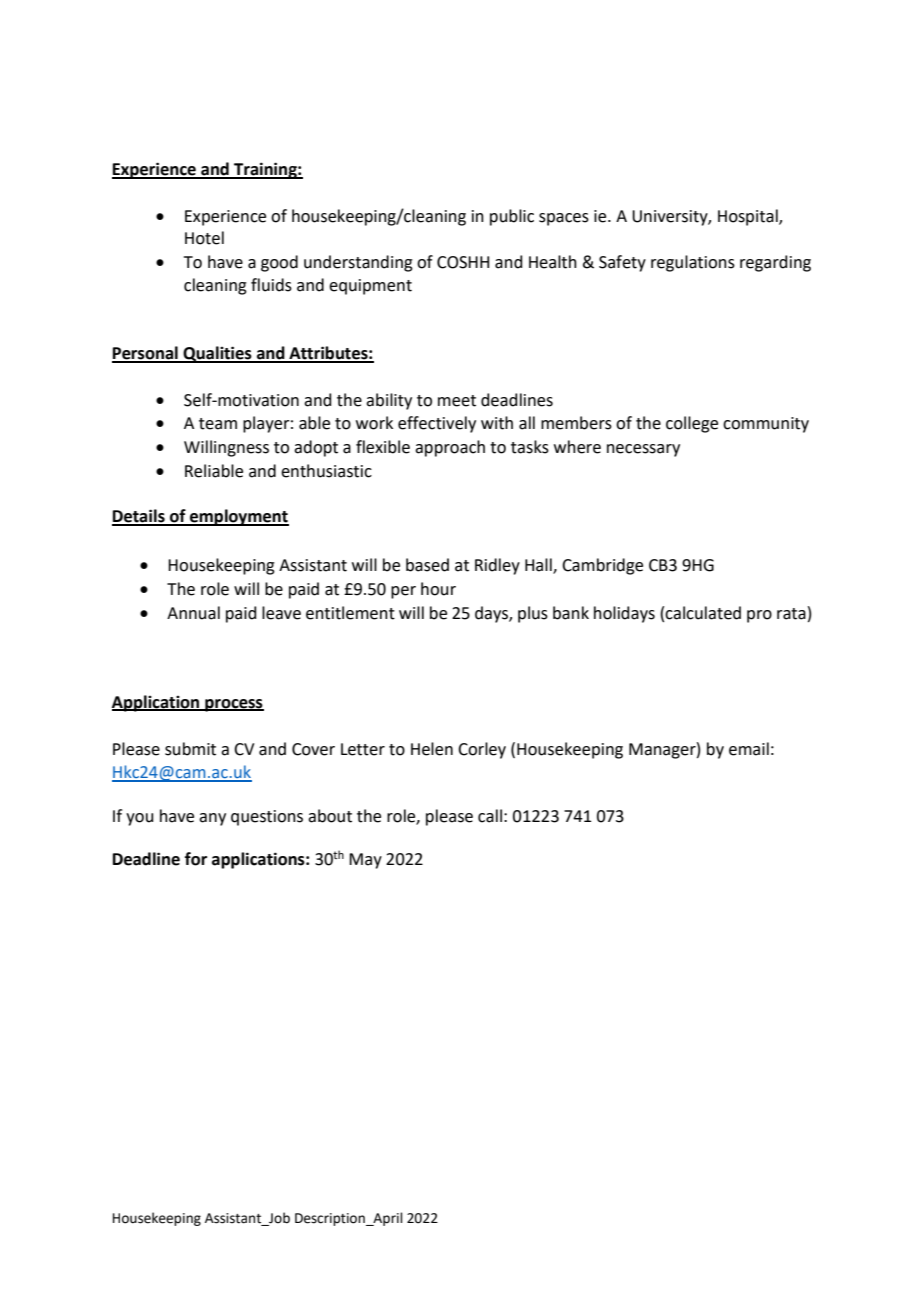 This screenshot has width=924, height=1308. I want to click on COSHH, so click(463, 262).
